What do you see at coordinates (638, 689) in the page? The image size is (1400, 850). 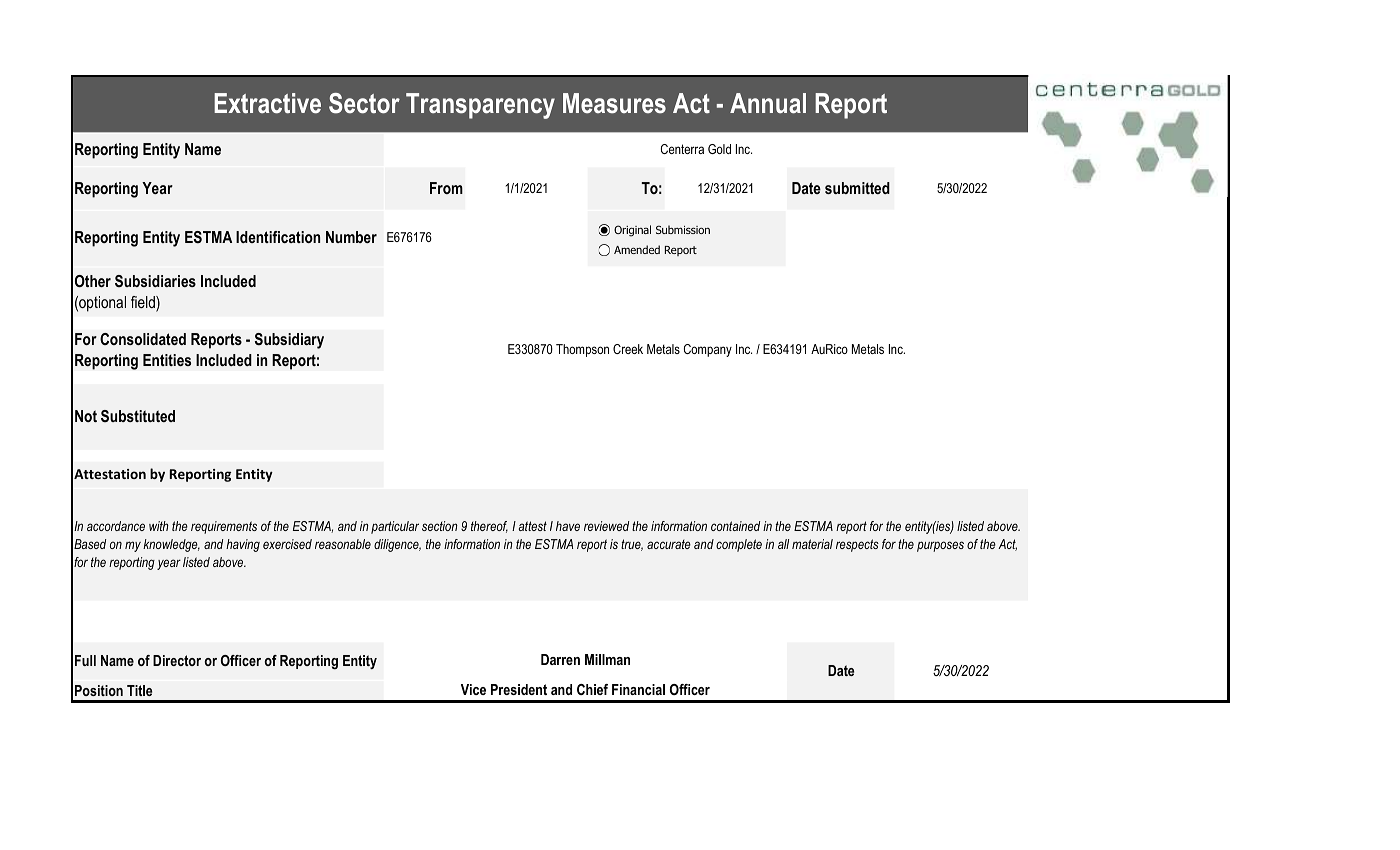 I see `Financial` at bounding box center [638, 689].
